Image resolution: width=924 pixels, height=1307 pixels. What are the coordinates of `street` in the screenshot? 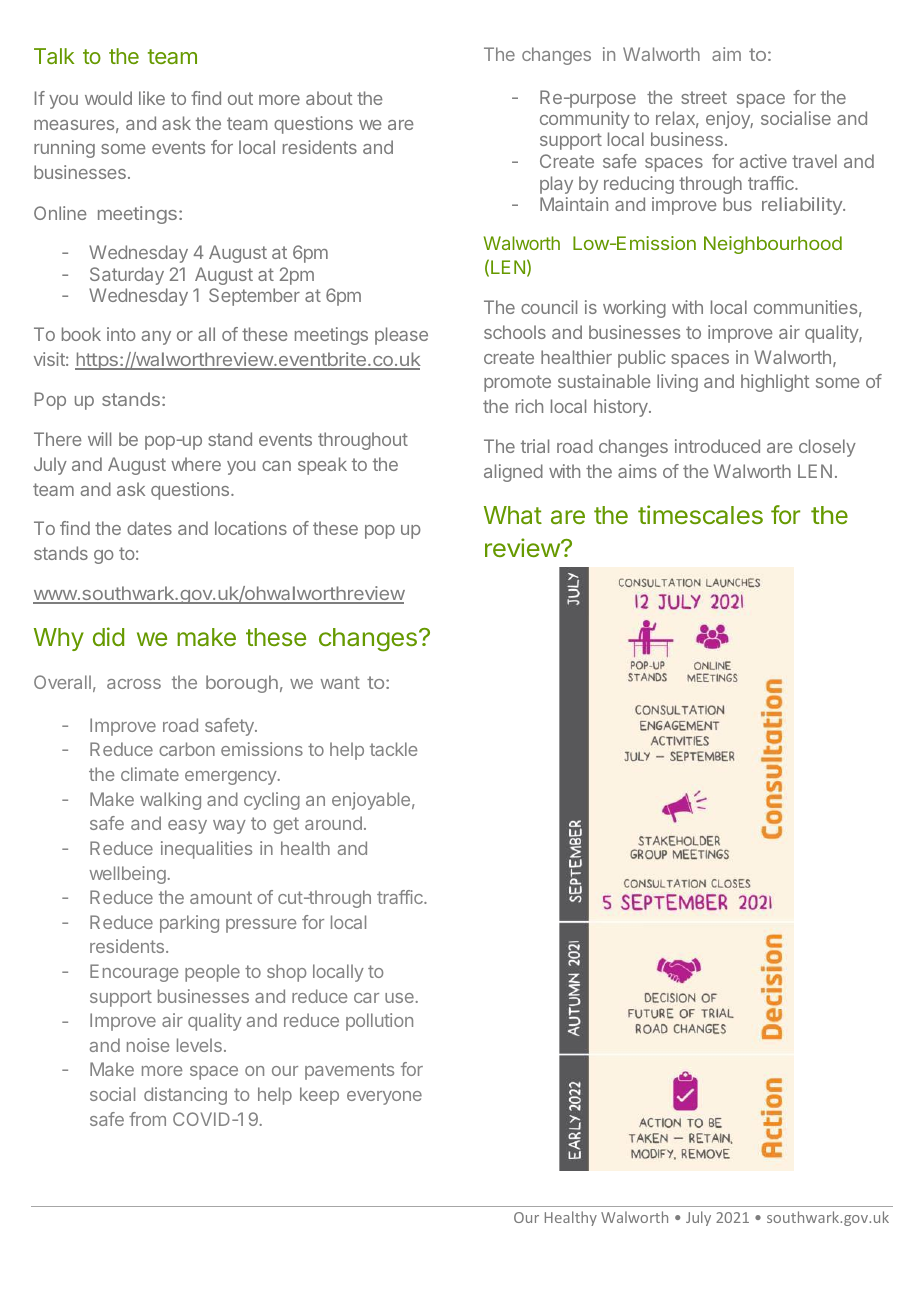 It's located at (704, 97).
